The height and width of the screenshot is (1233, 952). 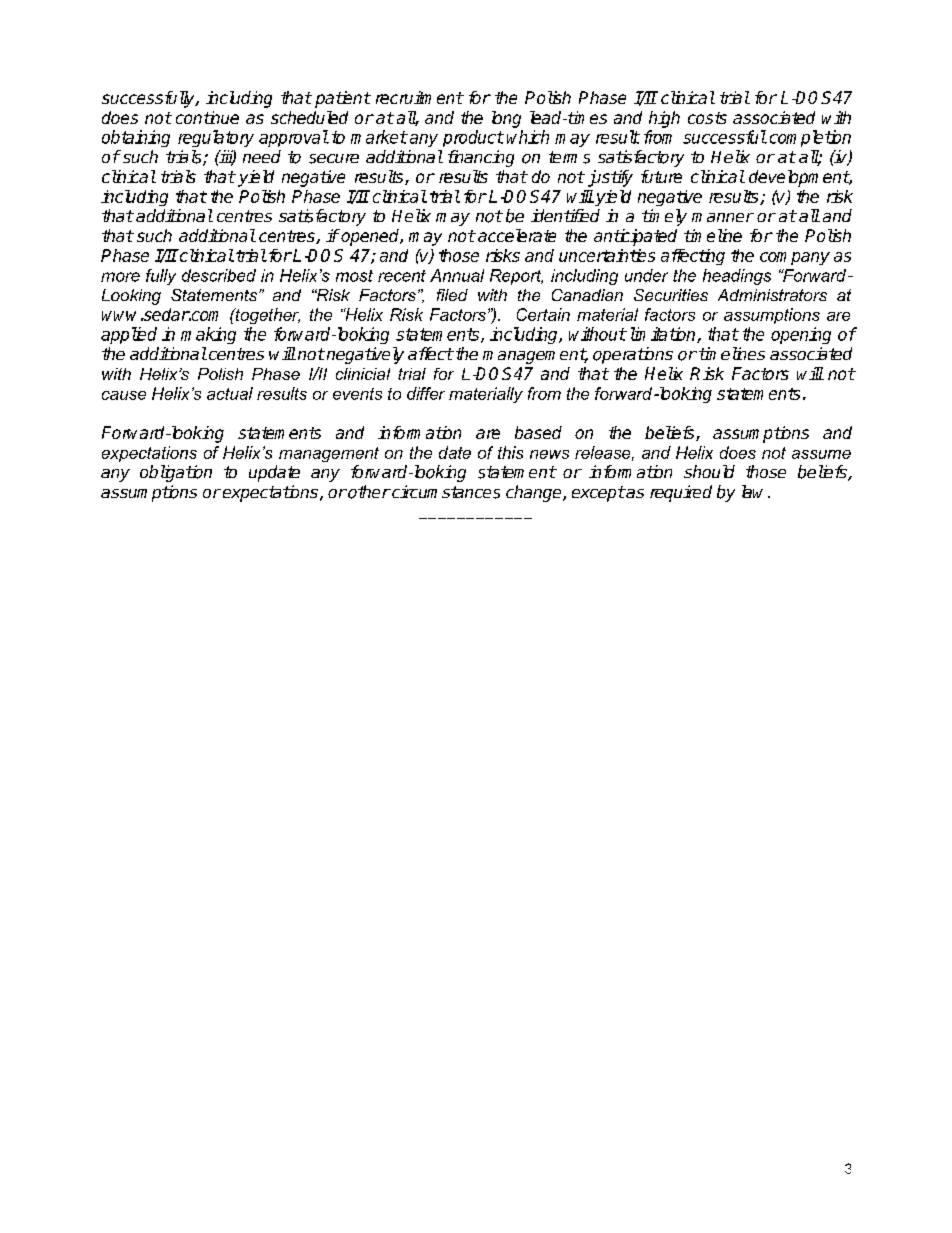 I want to click on assume, so click(x=821, y=454).
